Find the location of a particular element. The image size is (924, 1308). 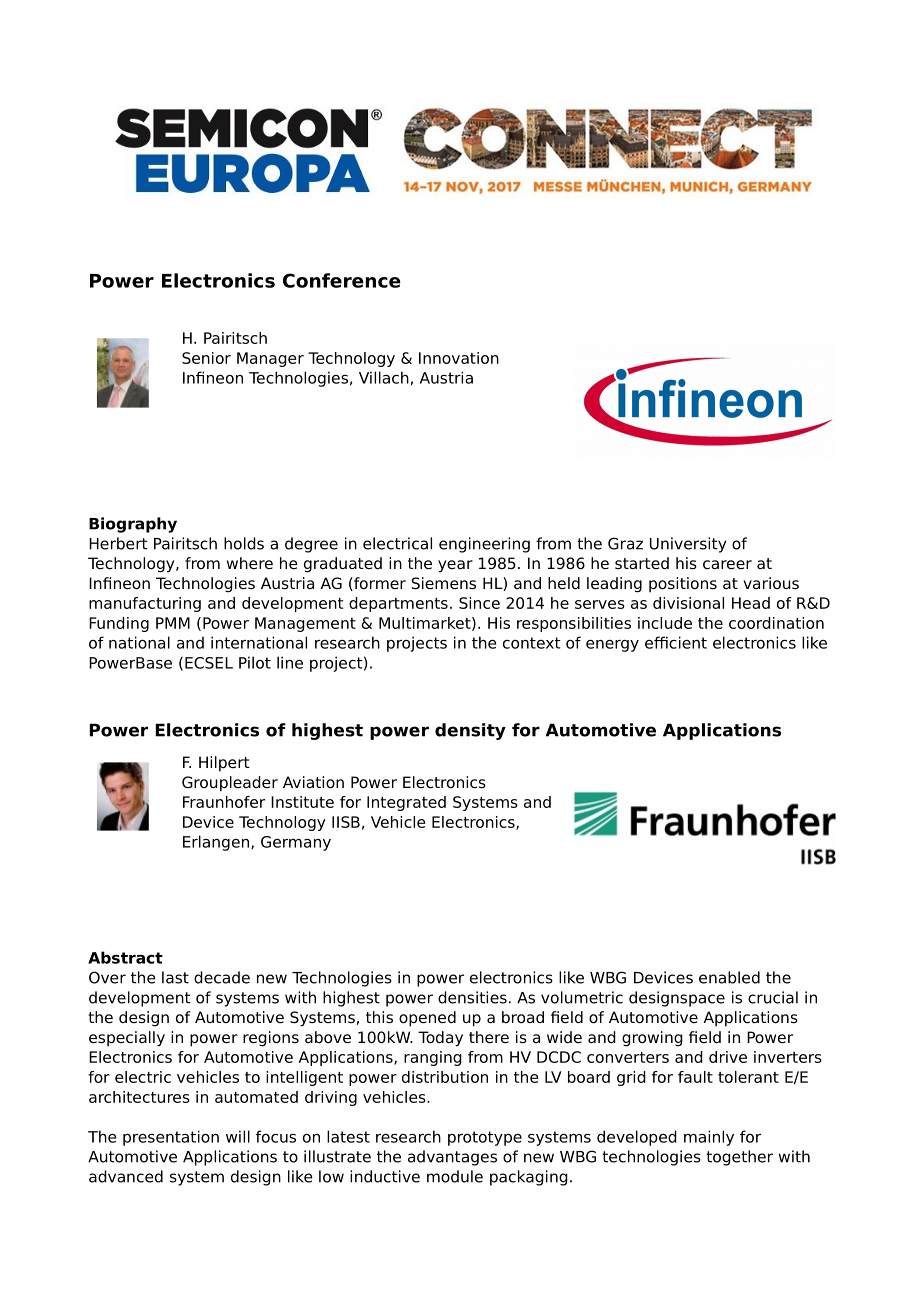

career is located at coordinates (727, 565).
